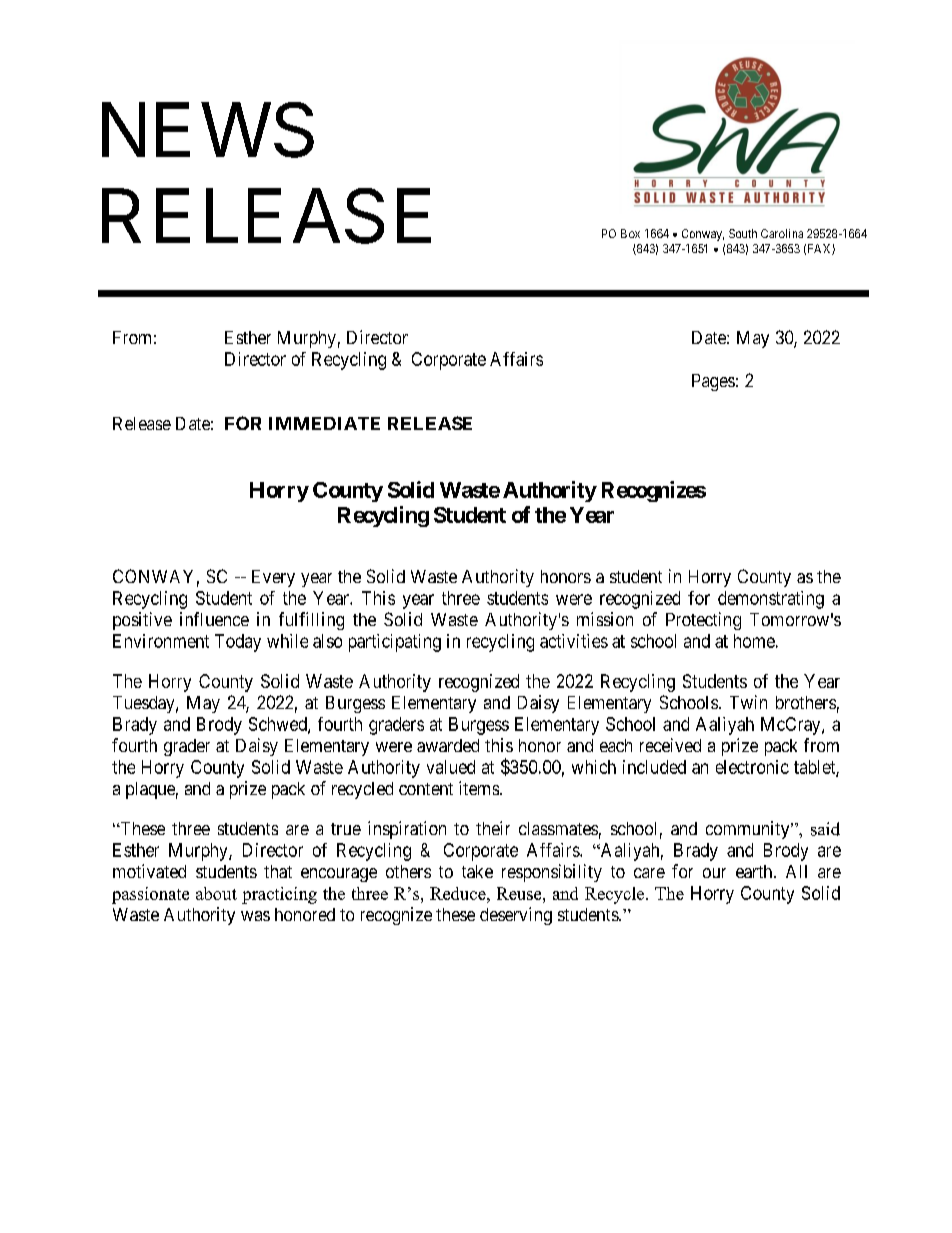  I want to click on participating, so click(395, 643).
